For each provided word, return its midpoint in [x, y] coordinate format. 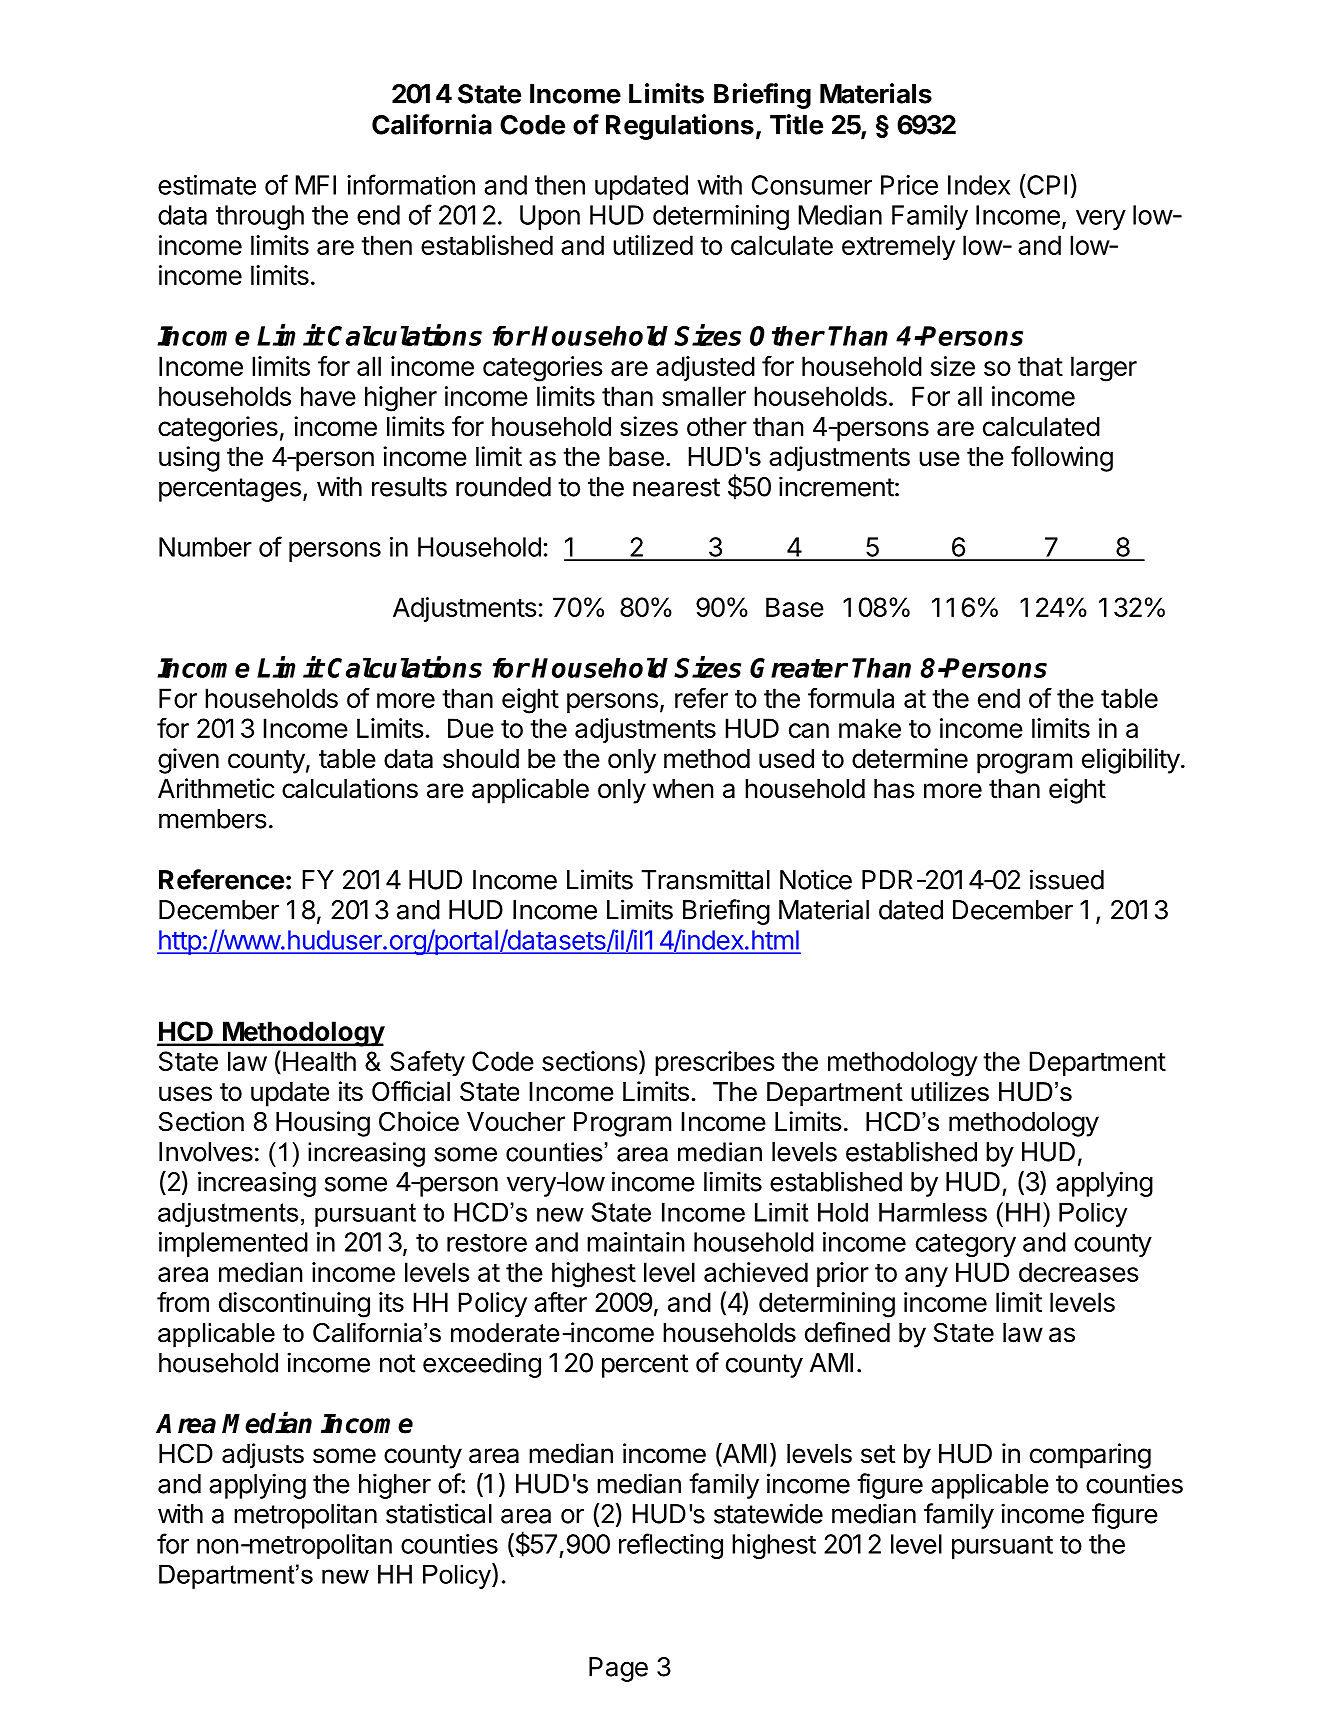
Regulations [680, 127]
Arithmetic [216, 788]
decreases [1079, 1272]
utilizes [950, 1092]
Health [319, 1061]
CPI [1046, 184]
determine [910, 758]
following [1062, 459]
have [328, 396]
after [560, 1302]
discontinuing [294, 1305]
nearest [676, 487]
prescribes [715, 1063]
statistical [439, 1513]
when [683, 789]
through [260, 217]
